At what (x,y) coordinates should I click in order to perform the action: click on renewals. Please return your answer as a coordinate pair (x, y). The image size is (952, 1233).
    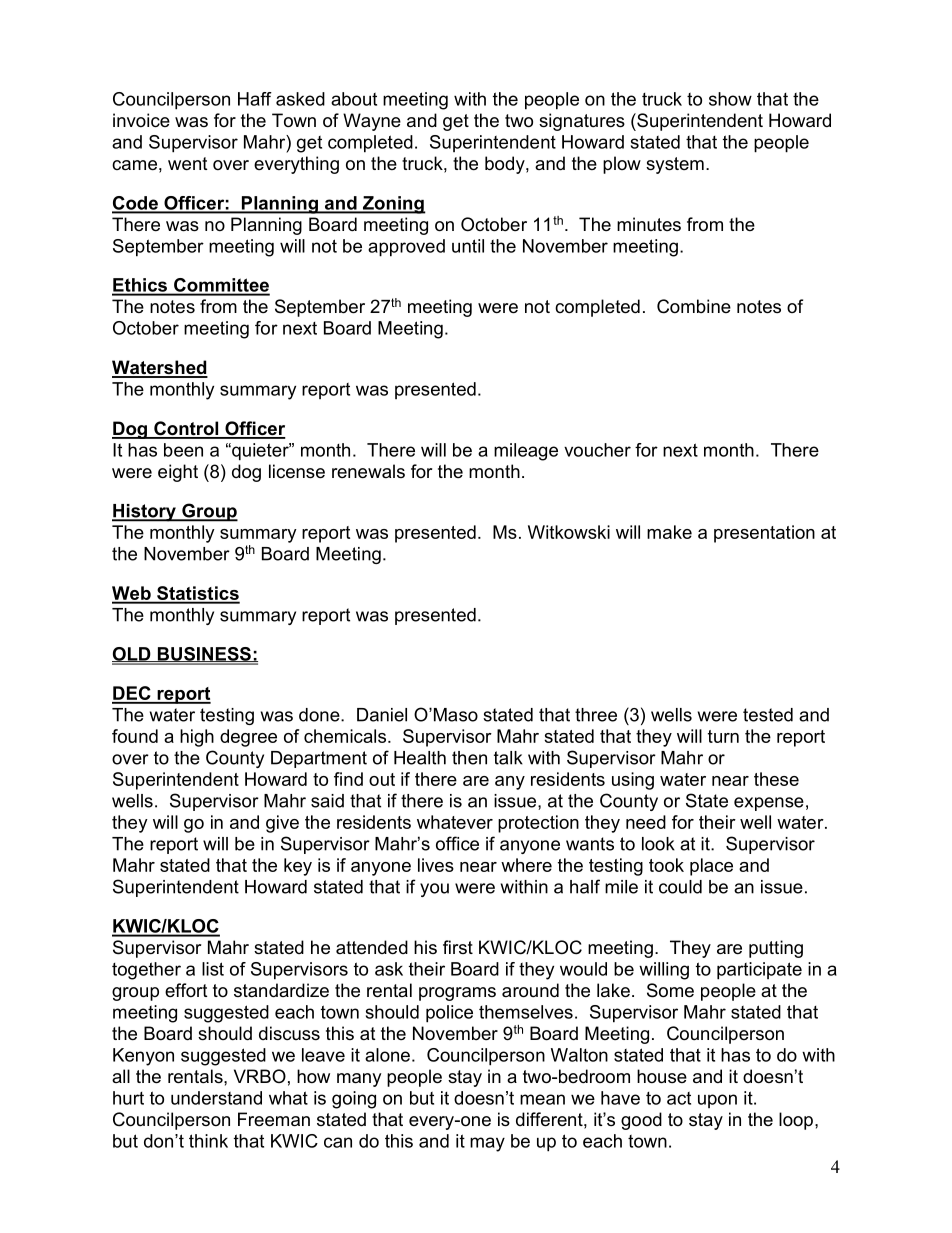
    Looking at the image, I should click on (368, 471).
